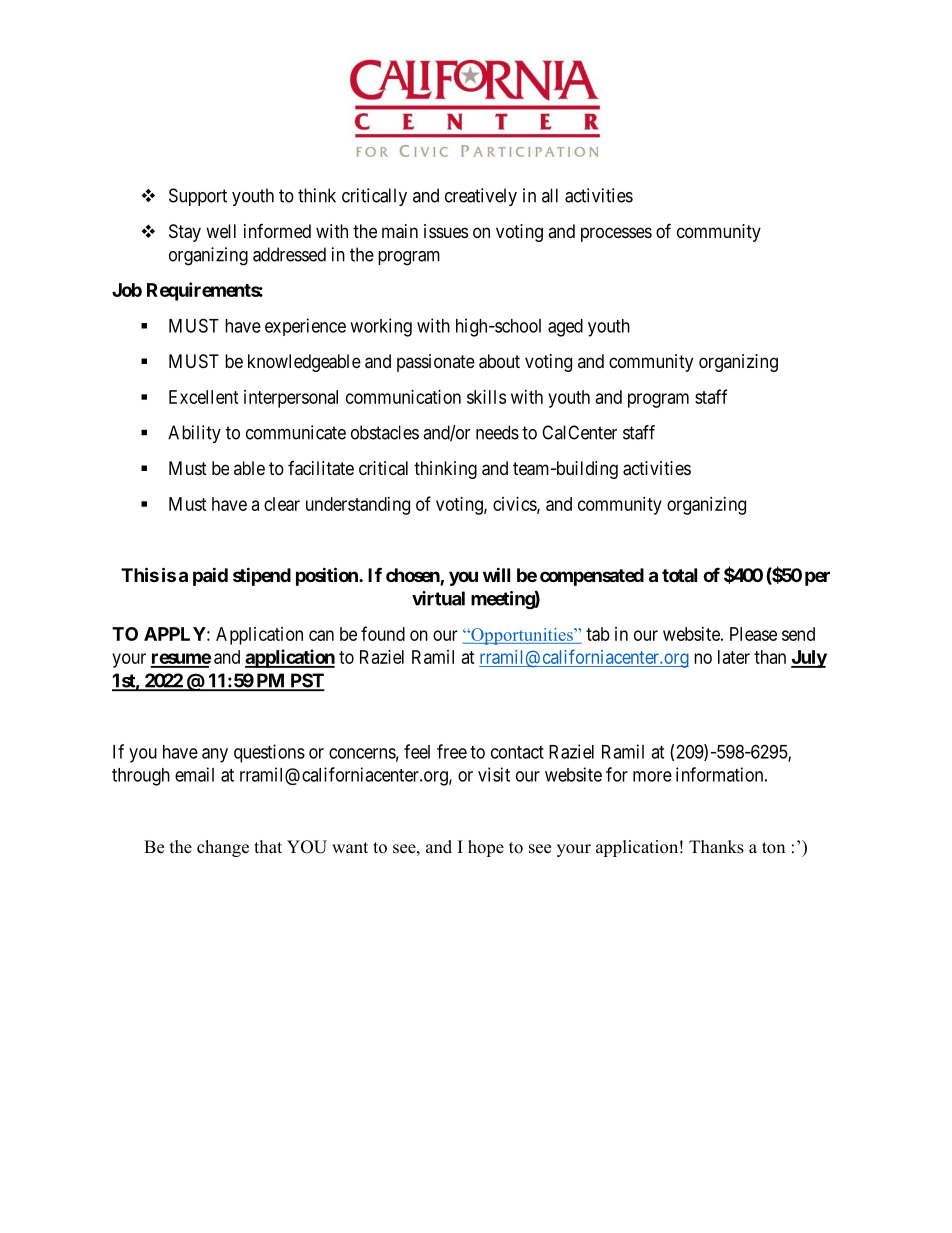  Describe the element at coordinates (486, 848) in the screenshot. I see `hope` at that location.
